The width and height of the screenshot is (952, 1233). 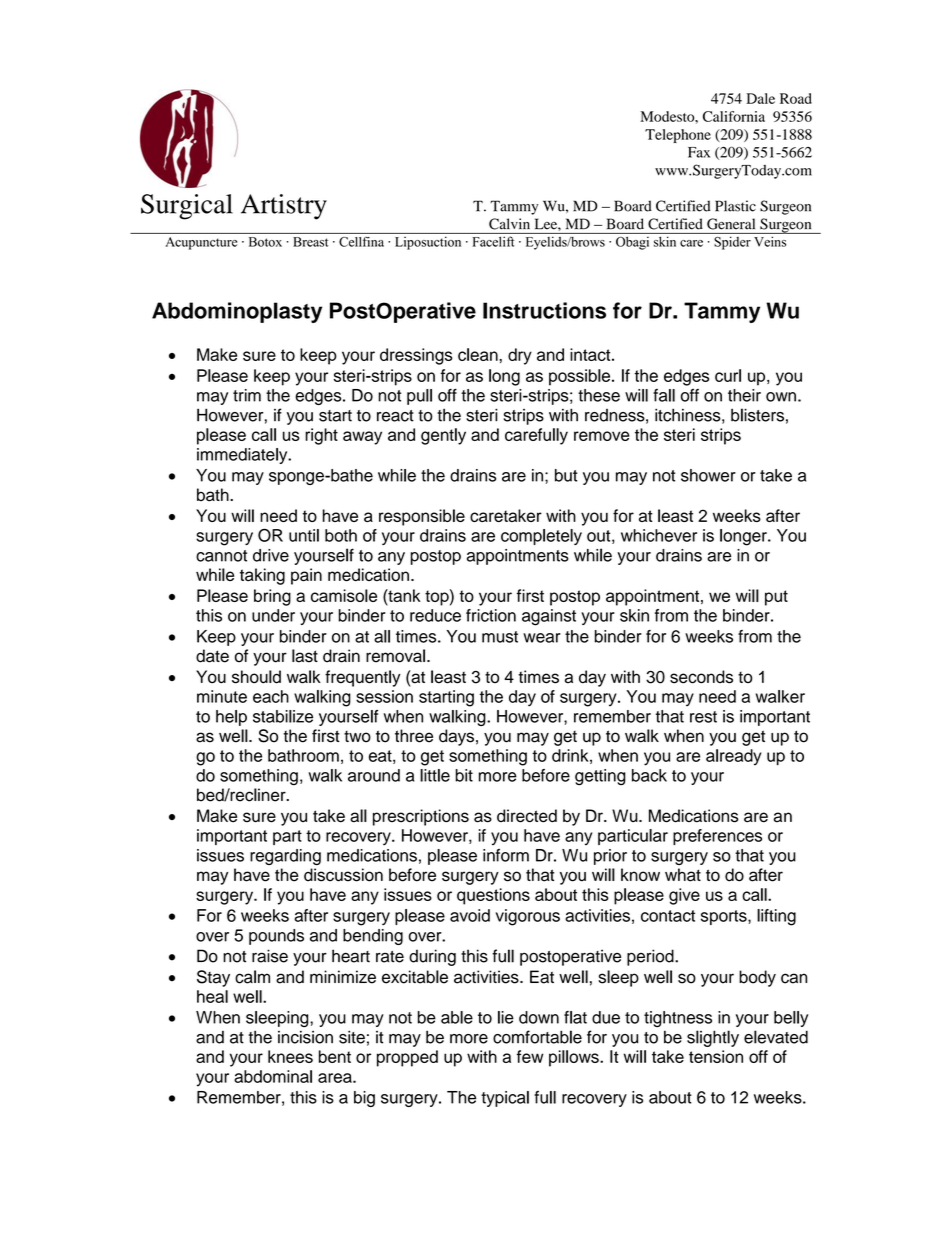 What do you see at coordinates (272, 597) in the screenshot?
I see `bring` at bounding box center [272, 597].
